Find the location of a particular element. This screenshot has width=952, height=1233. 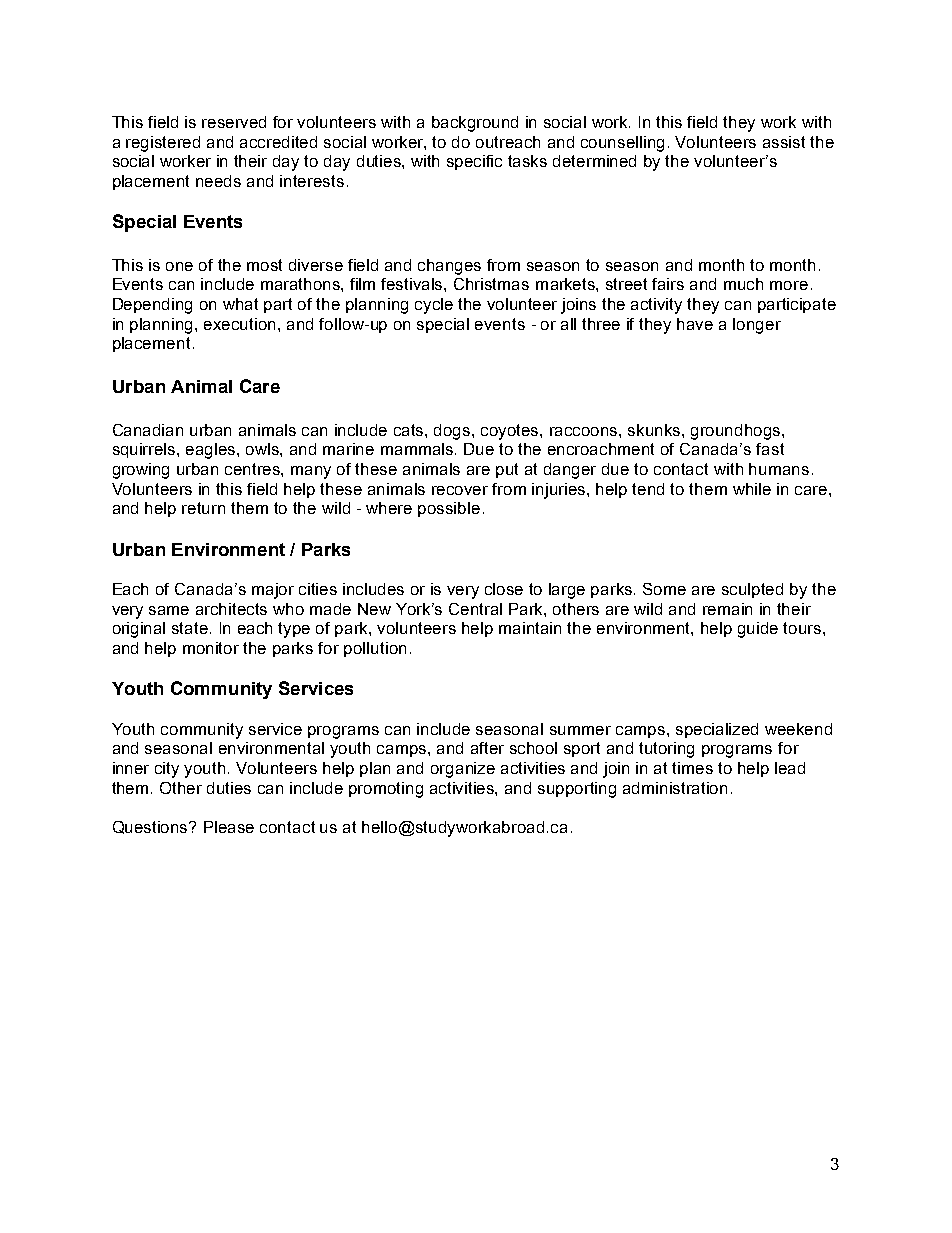

have is located at coordinates (695, 324).
